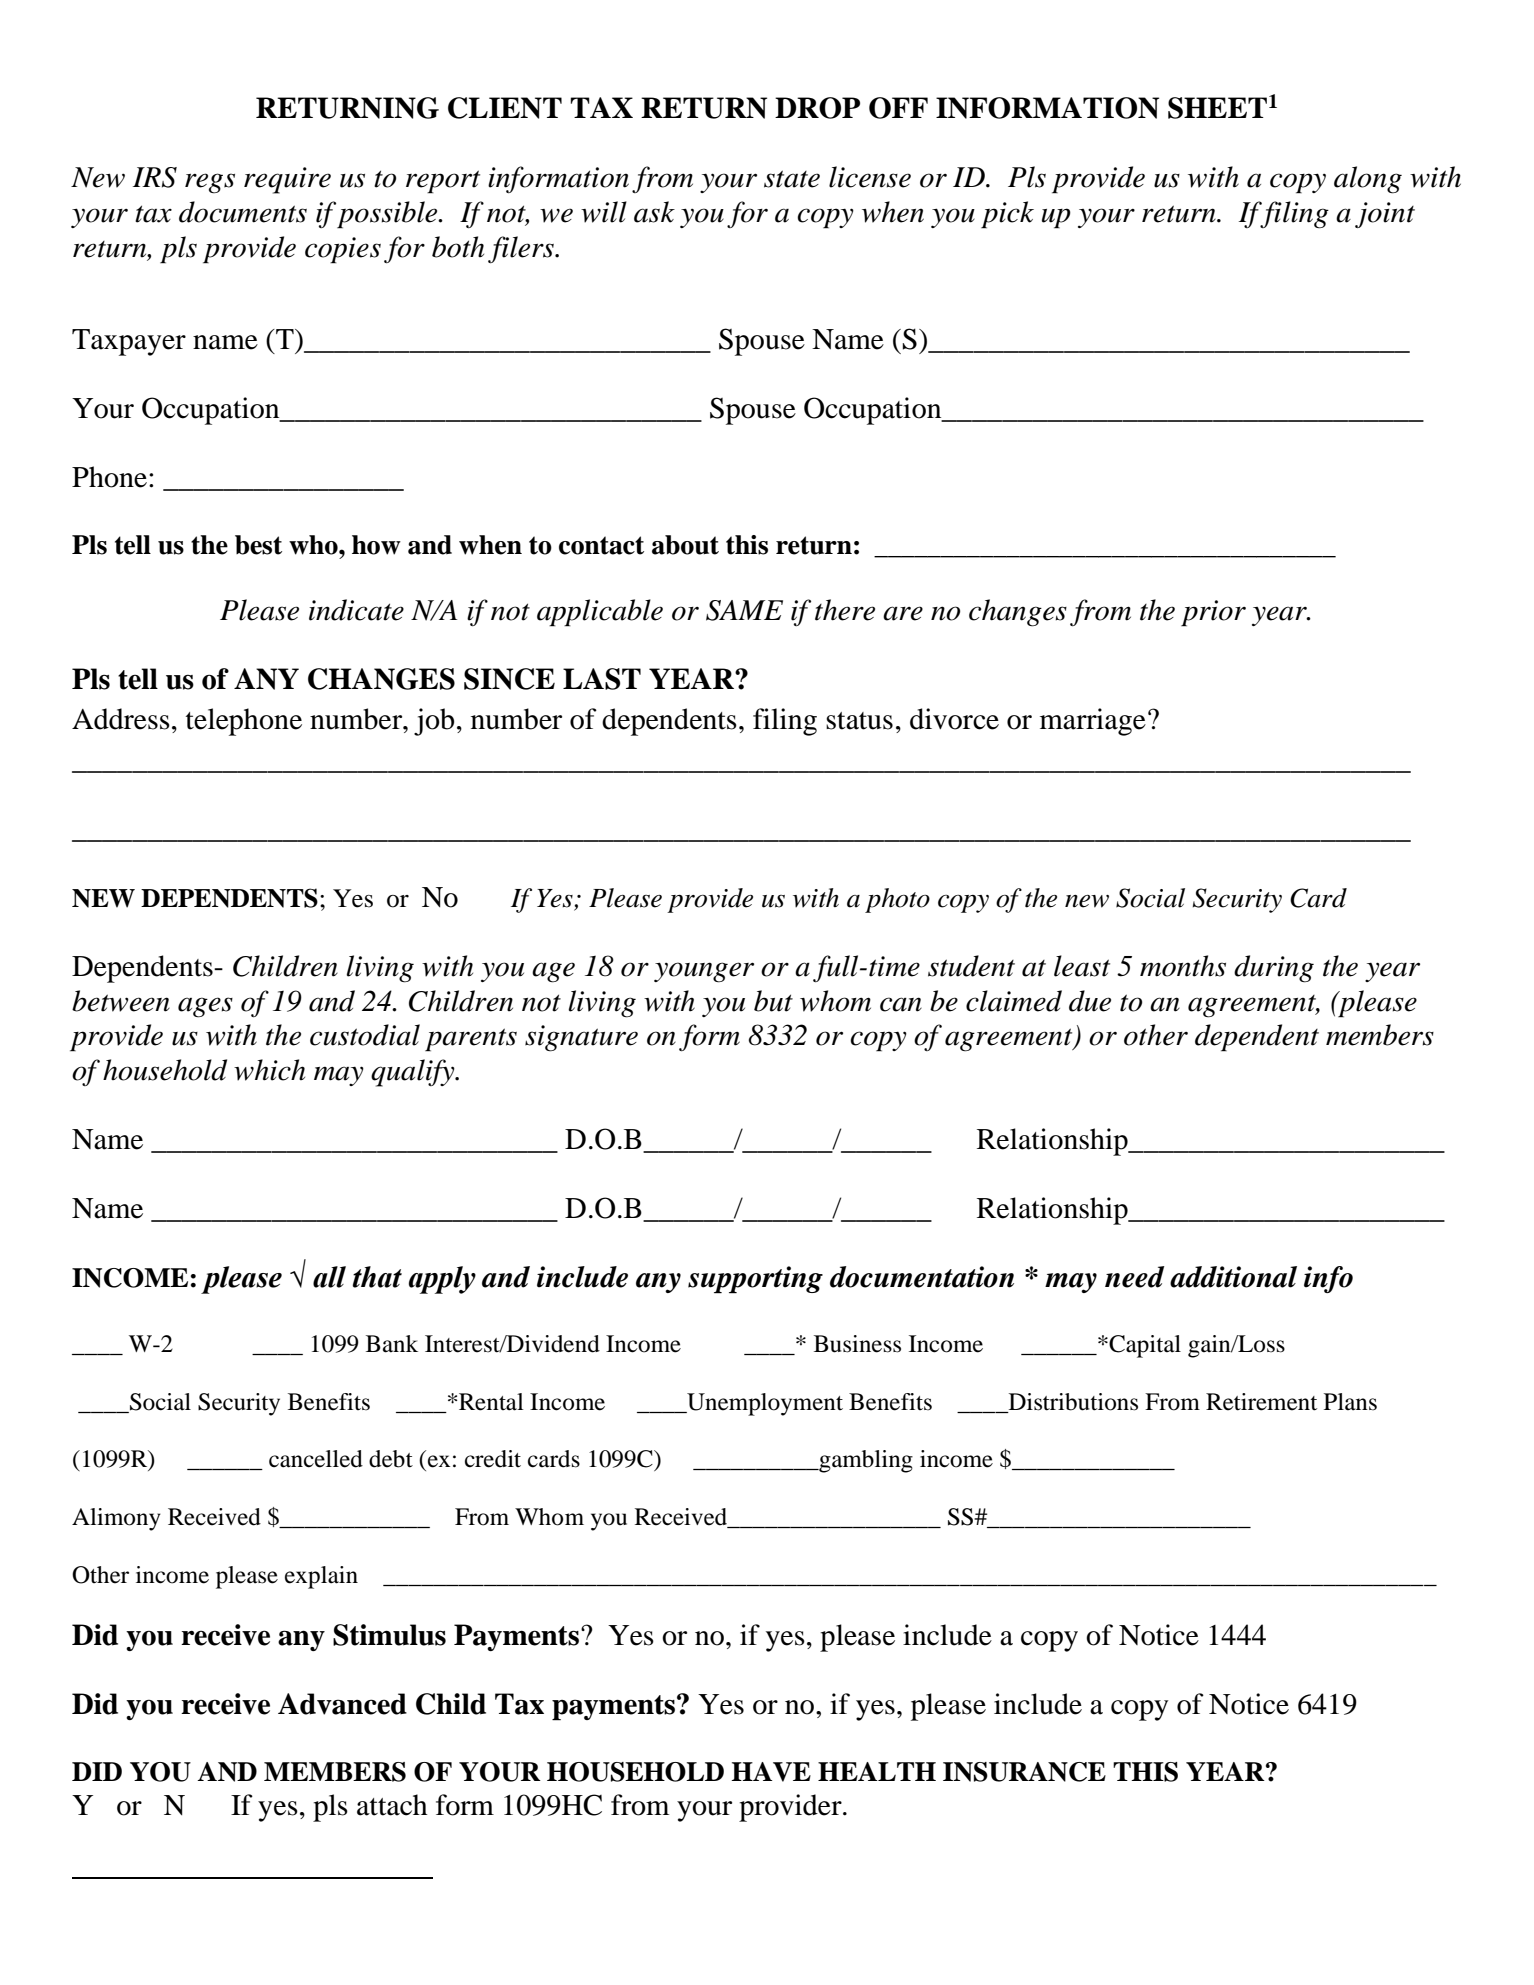  Describe the element at coordinates (258, 545) in the screenshot. I see `best` at that location.
